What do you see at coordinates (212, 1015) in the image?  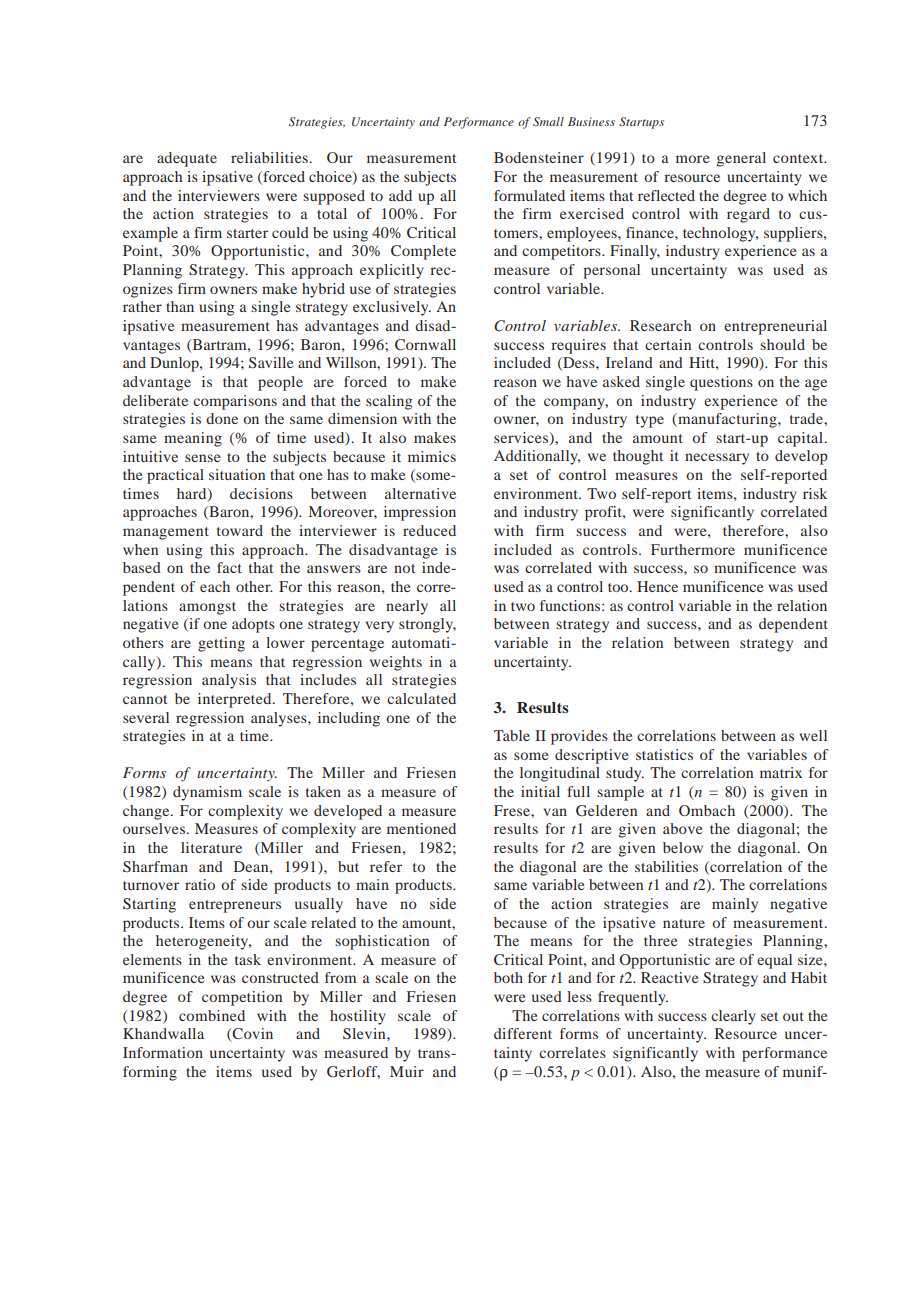 I see `combined` at bounding box center [212, 1015].
